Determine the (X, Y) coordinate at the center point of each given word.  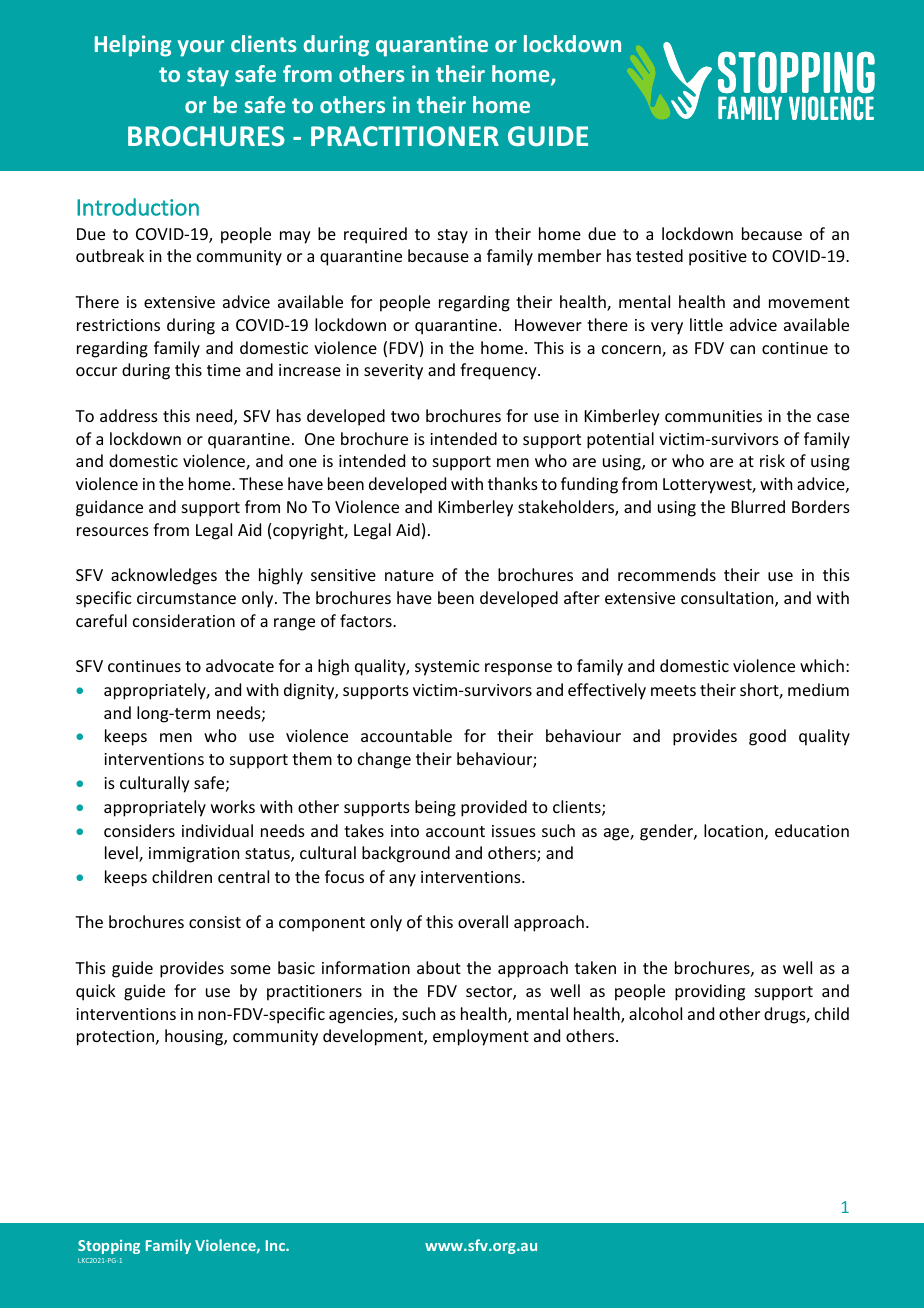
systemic (447, 668)
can (742, 349)
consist (215, 922)
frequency (499, 371)
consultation (728, 599)
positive (718, 258)
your (201, 48)
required (375, 235)
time (224, 370)
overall (483, 921)
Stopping (109, 1247)
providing (710, 992)
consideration (184, 620)
